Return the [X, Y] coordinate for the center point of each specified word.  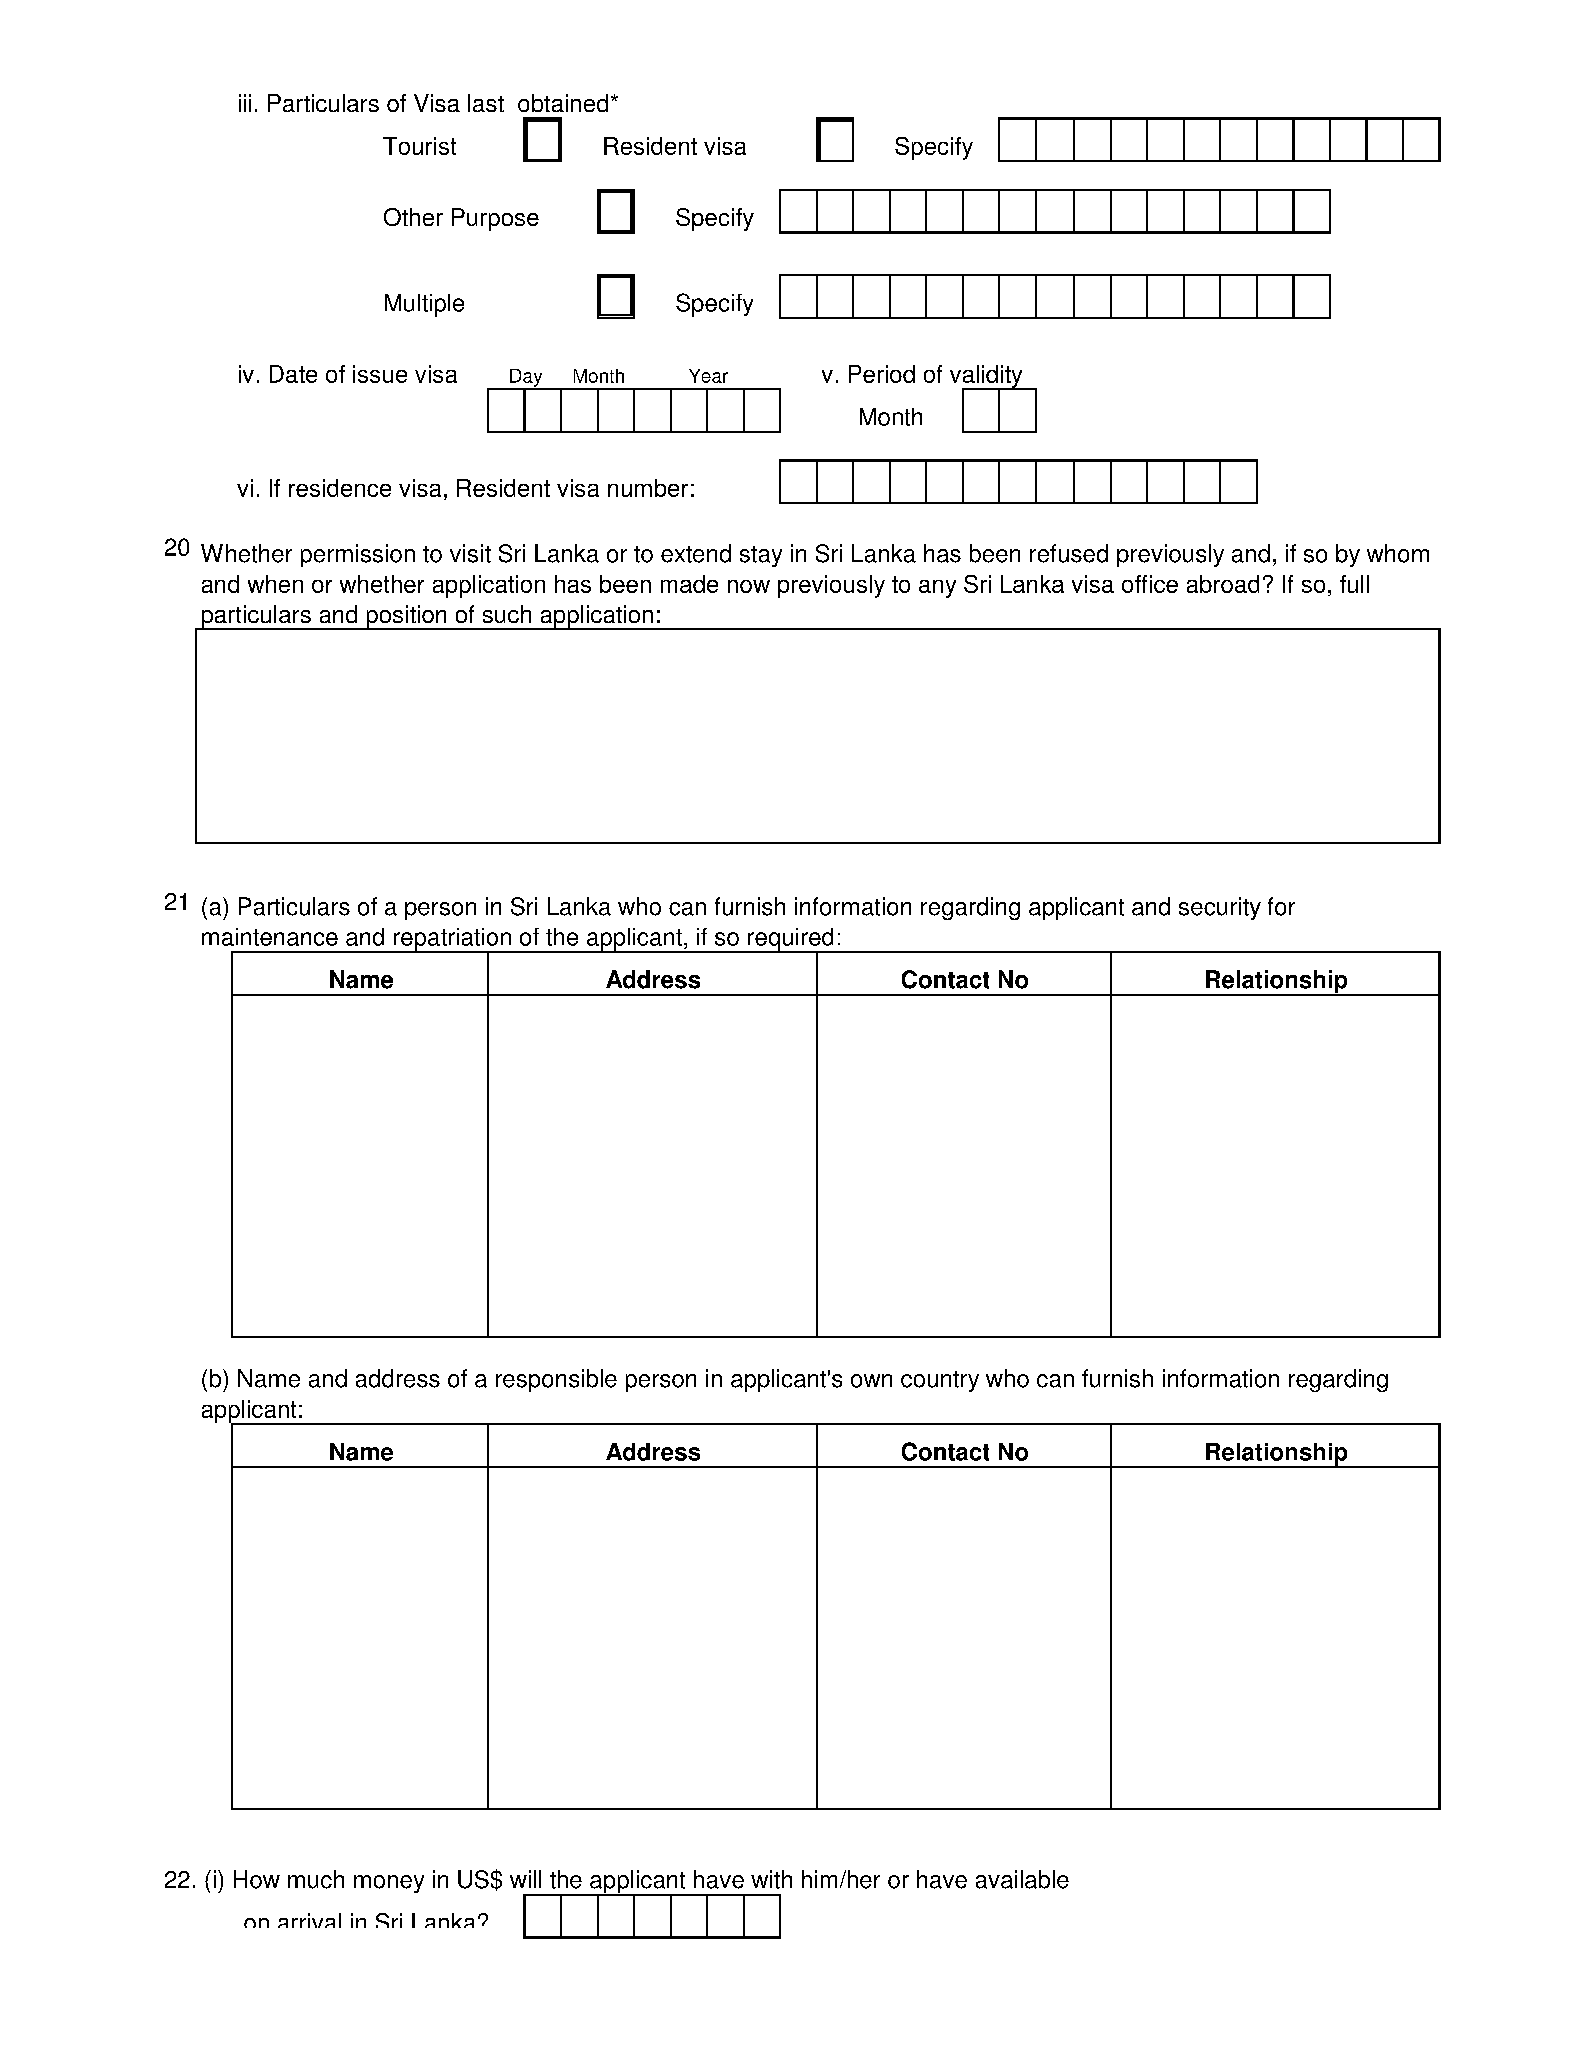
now [749, 586]
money [389, 1884]
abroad [1223, 584]
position [406, 617]
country [940, 1381]
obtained [563, 103]
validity [987, 377]
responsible [556, 1380]
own [871, 1381]
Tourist [419, 146]
